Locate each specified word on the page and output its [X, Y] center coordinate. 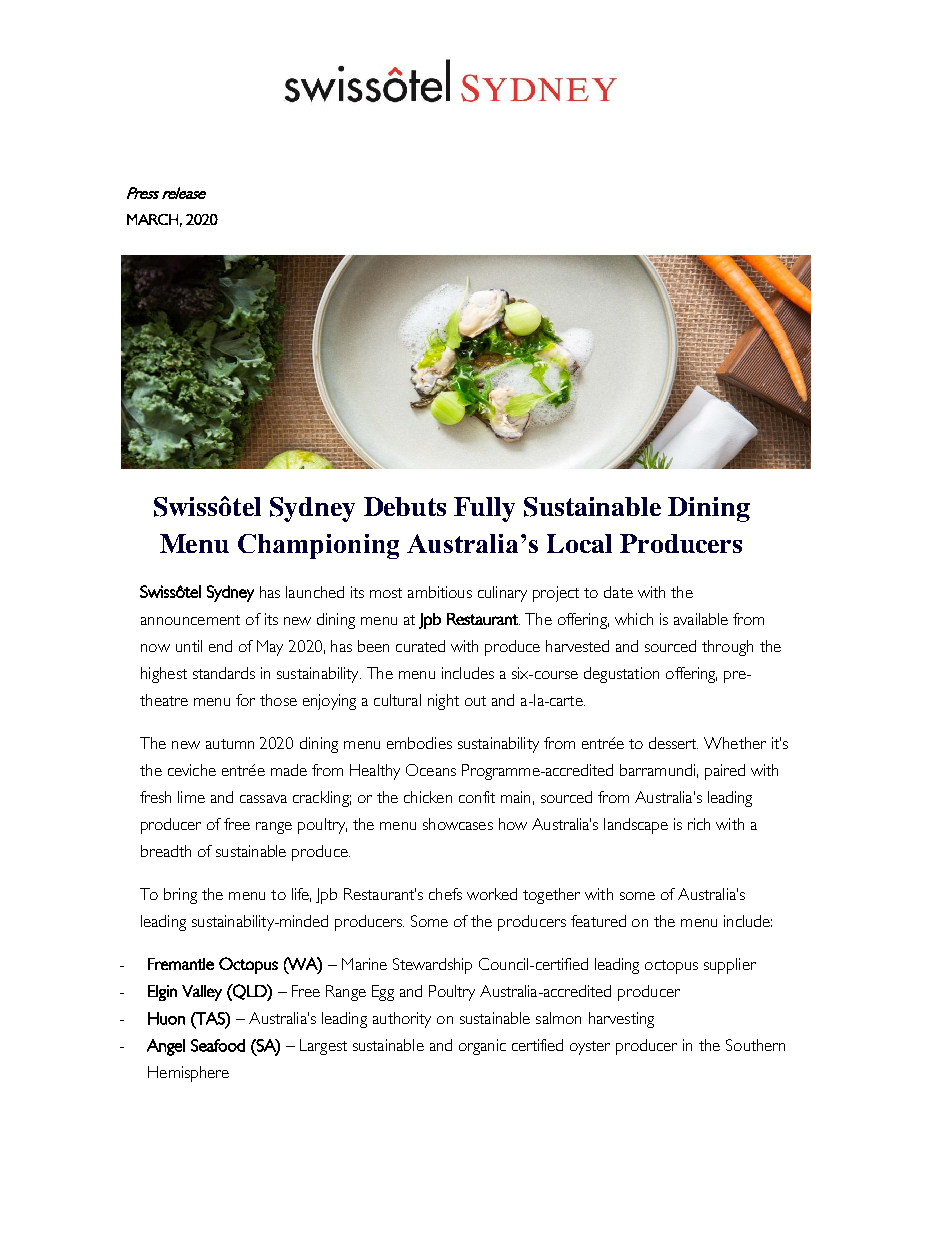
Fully [484, 509]
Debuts [405, 506]
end [220, 646]
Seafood [218, 1045]
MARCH [152, 219]
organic [482, 1047]
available [701, 619]
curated [420, 646]
